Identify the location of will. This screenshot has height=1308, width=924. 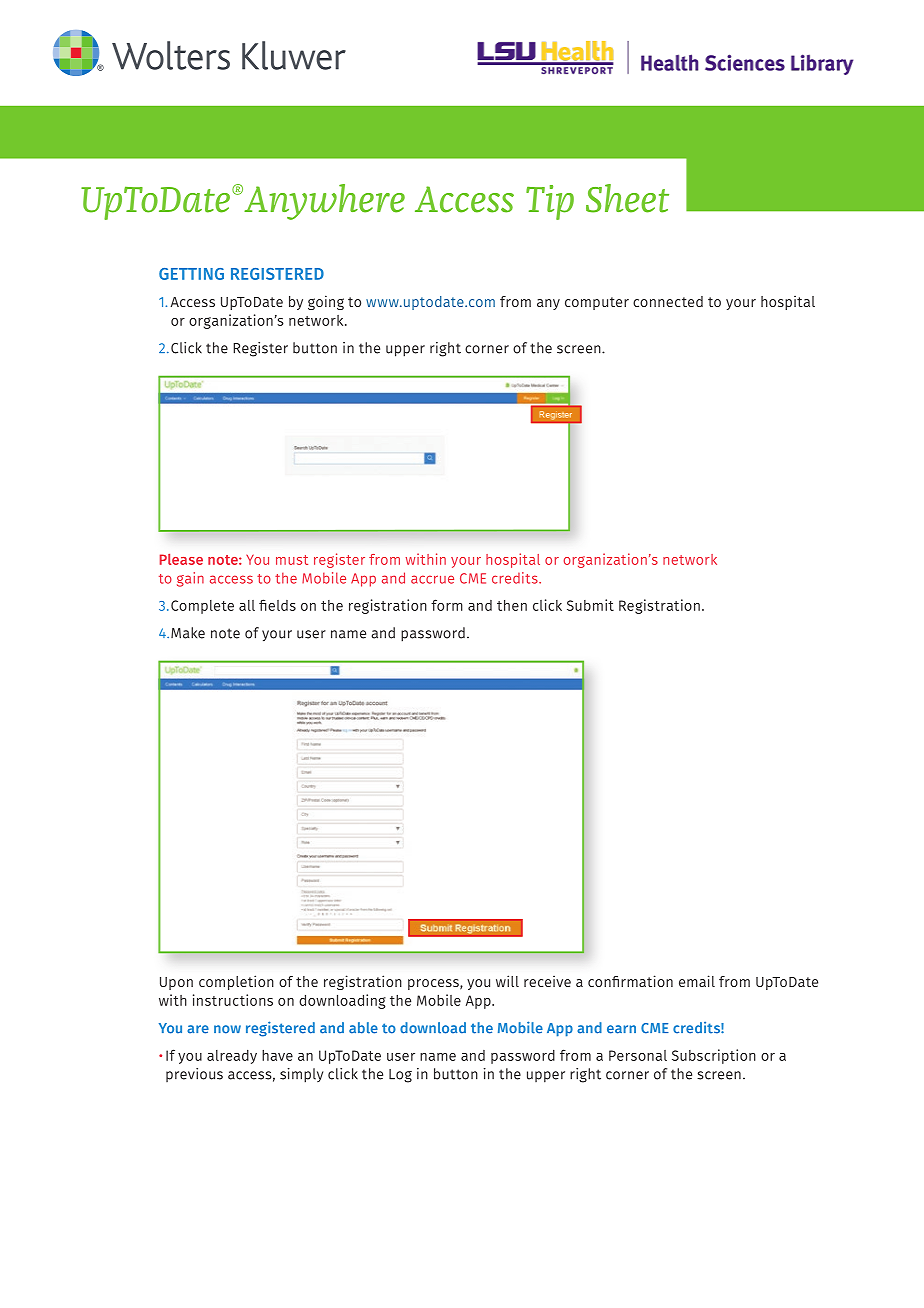
(507, 981).
